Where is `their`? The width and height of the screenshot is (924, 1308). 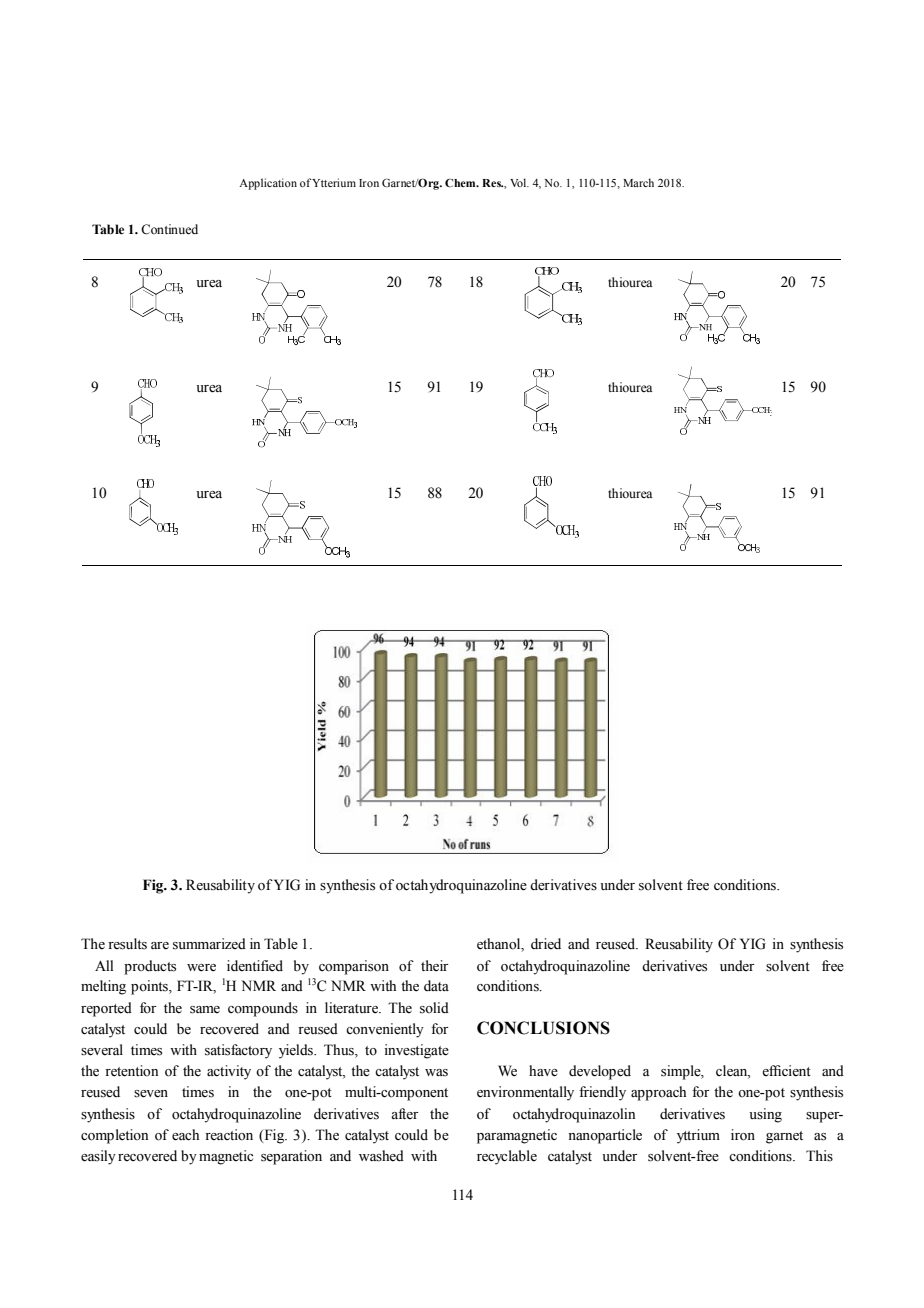 their is located at coordinates (434, 966).
